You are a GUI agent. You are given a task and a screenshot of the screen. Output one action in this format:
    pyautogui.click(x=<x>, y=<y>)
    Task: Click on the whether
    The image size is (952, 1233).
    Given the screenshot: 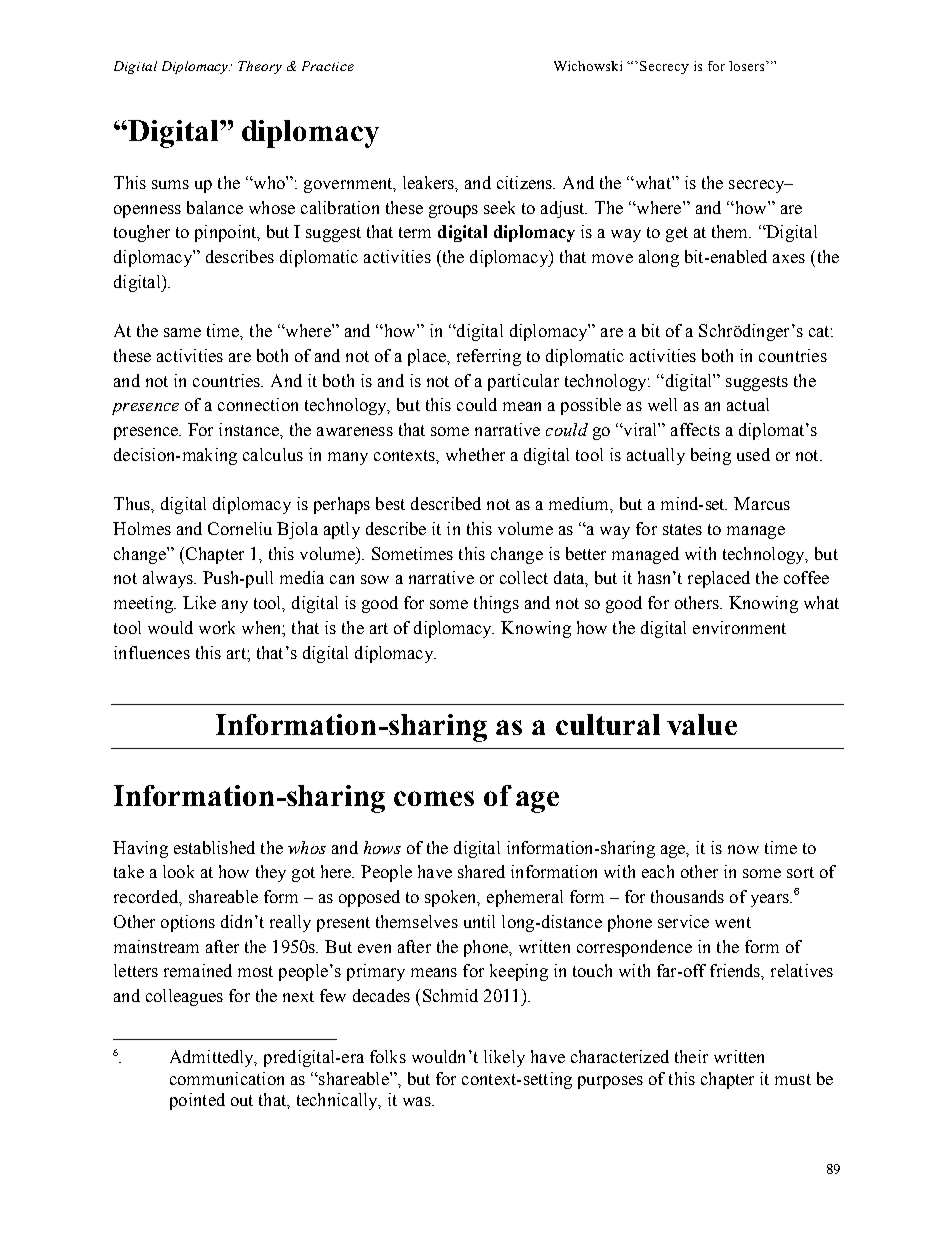 What is the action you would take?
    pyautogui.click(x=475, y=454)
